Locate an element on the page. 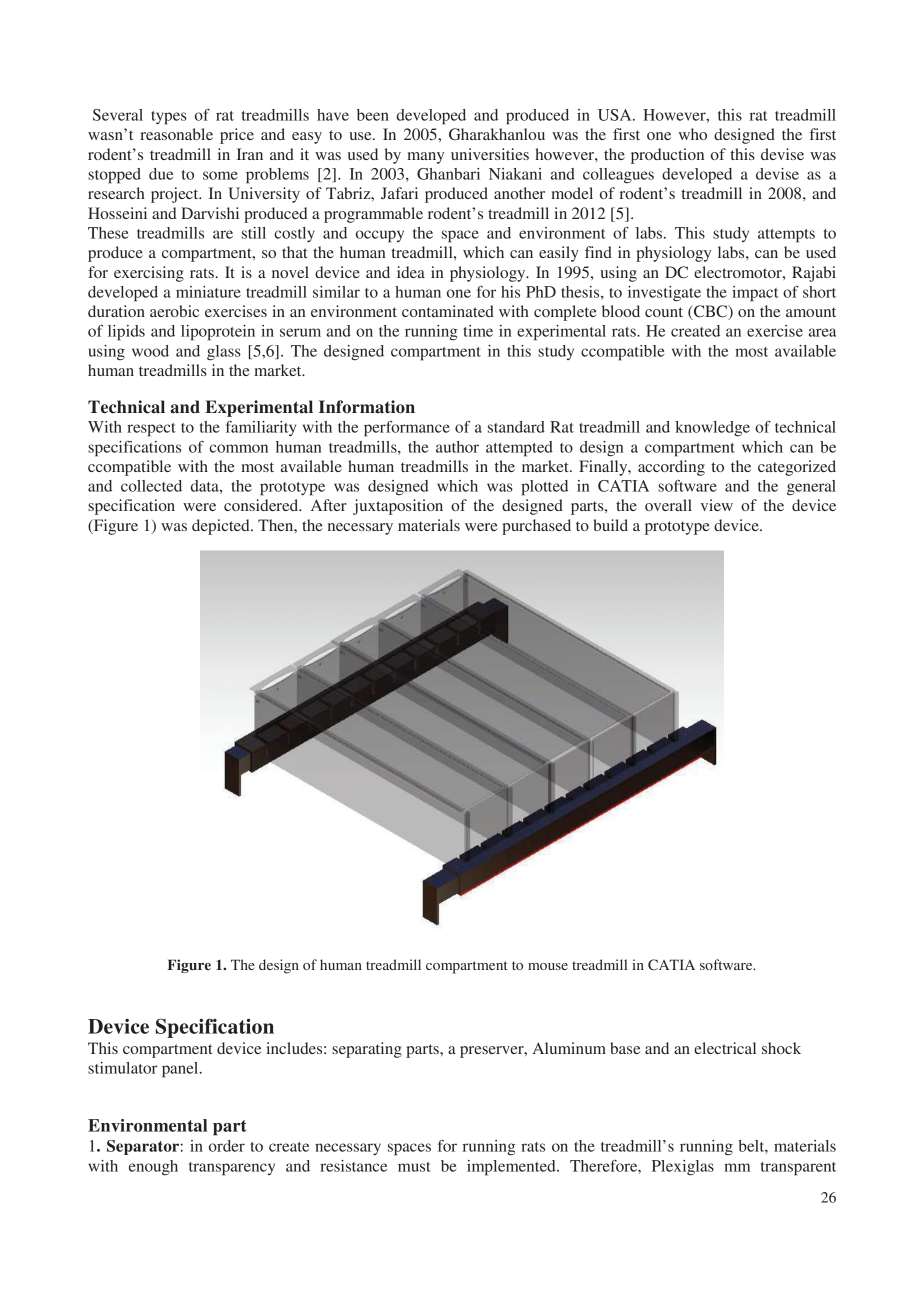 Image resolution: width=924 pixels, height=1308 pixels. who is located at coordinates (693, 134).
